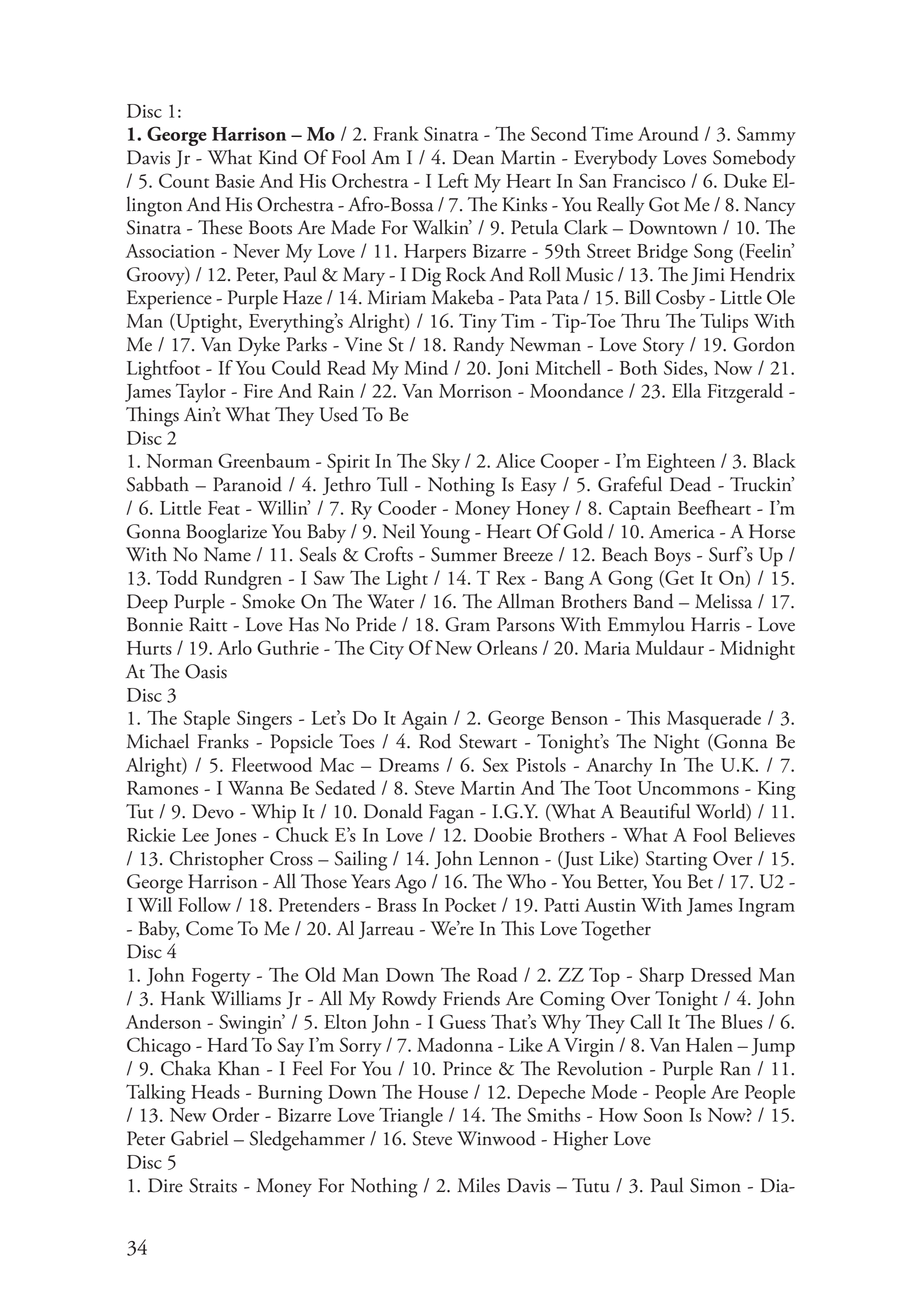  What do you see at coordinates (234, 647) in the screenshot?
I see `Arlo` at bounding box center [234, 647].
